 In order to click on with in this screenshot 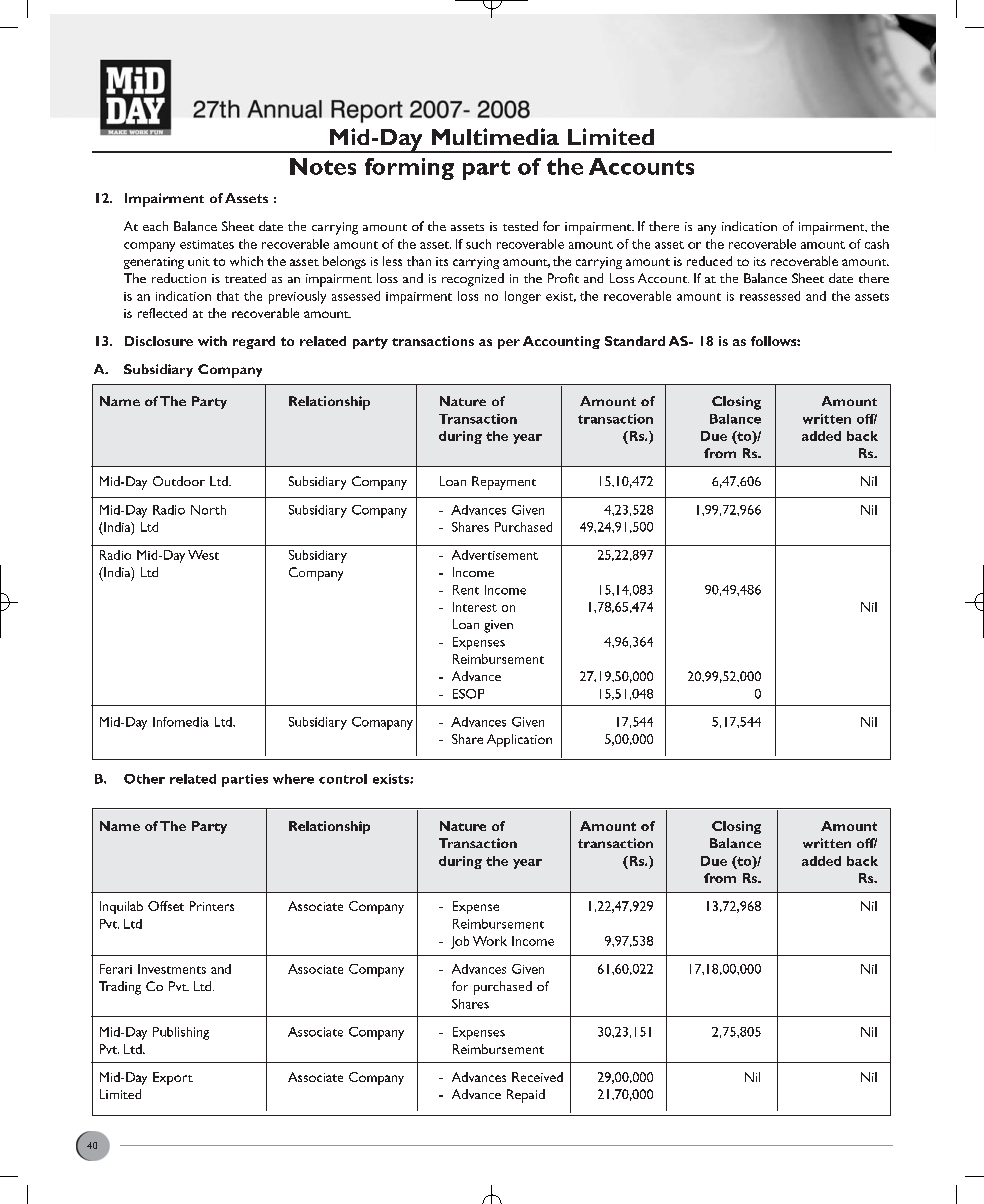, I will do `click(212, 341)`.
